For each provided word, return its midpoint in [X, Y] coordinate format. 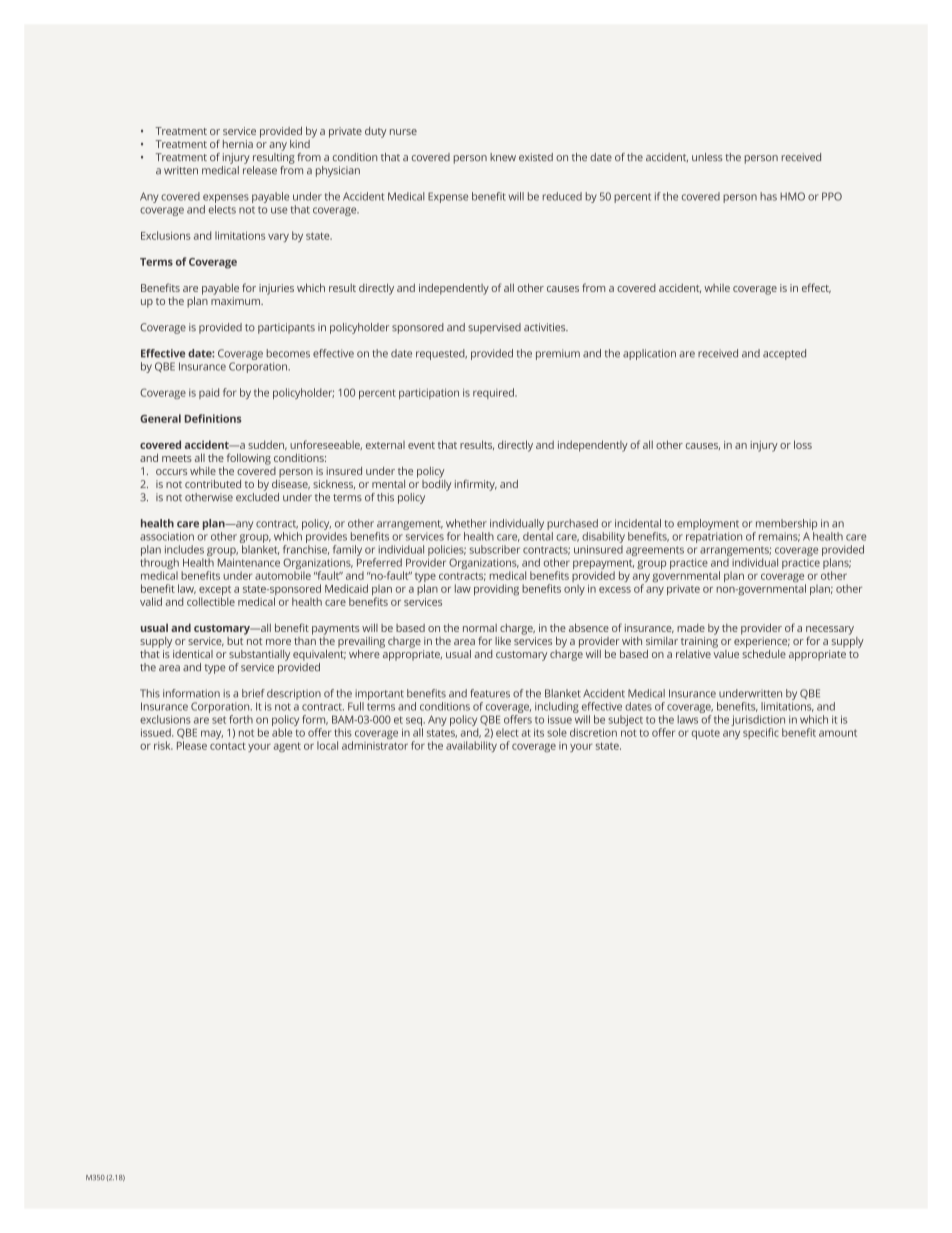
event [421, 445]
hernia [238, 144]
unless [707, 157]
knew [503, 157]
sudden [267, 445]
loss [803, 444]
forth [241, 719]
